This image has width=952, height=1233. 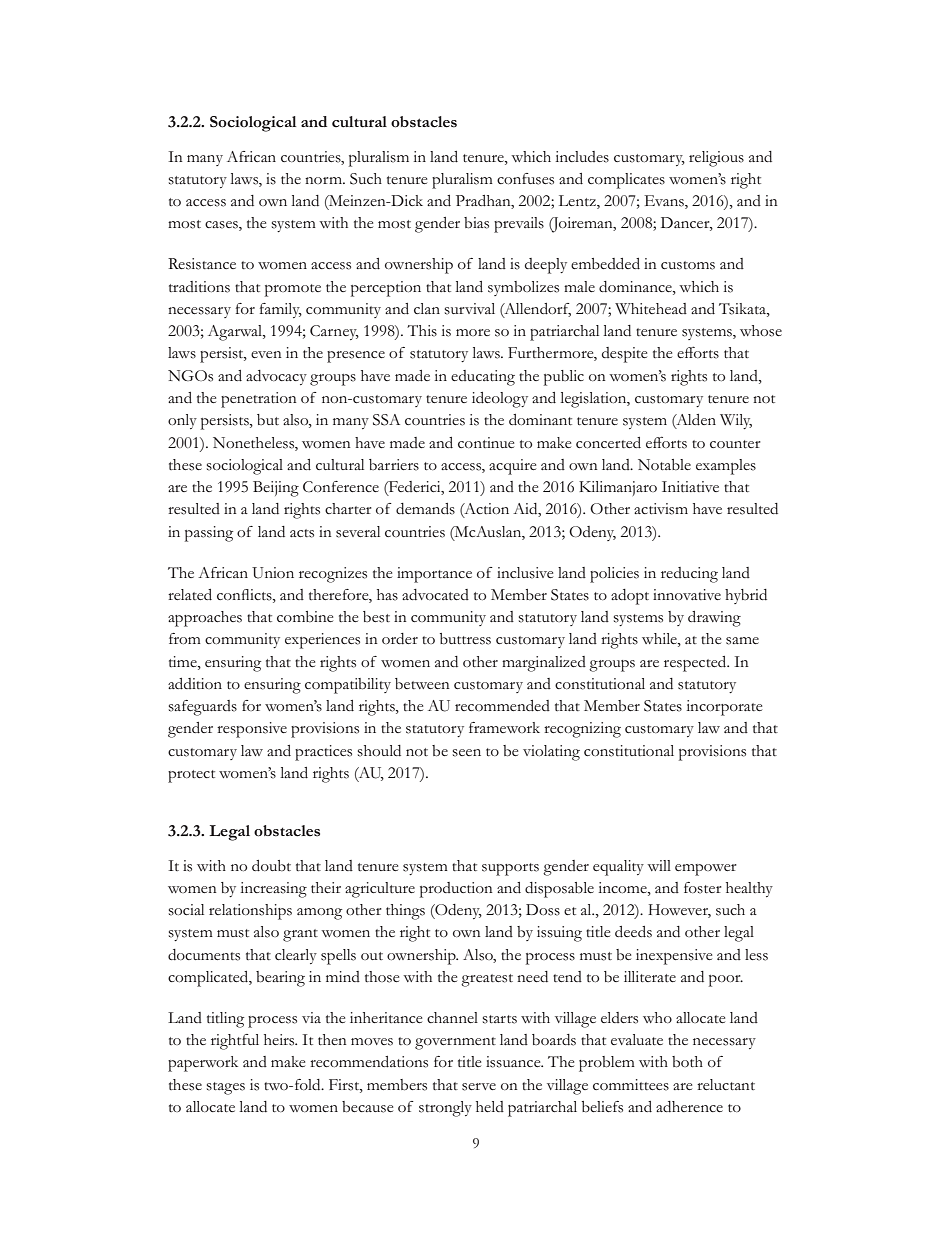 What do you see at coordinates (714, 619) in the image?
I see `drawing` at bounding box center [714, 619].
